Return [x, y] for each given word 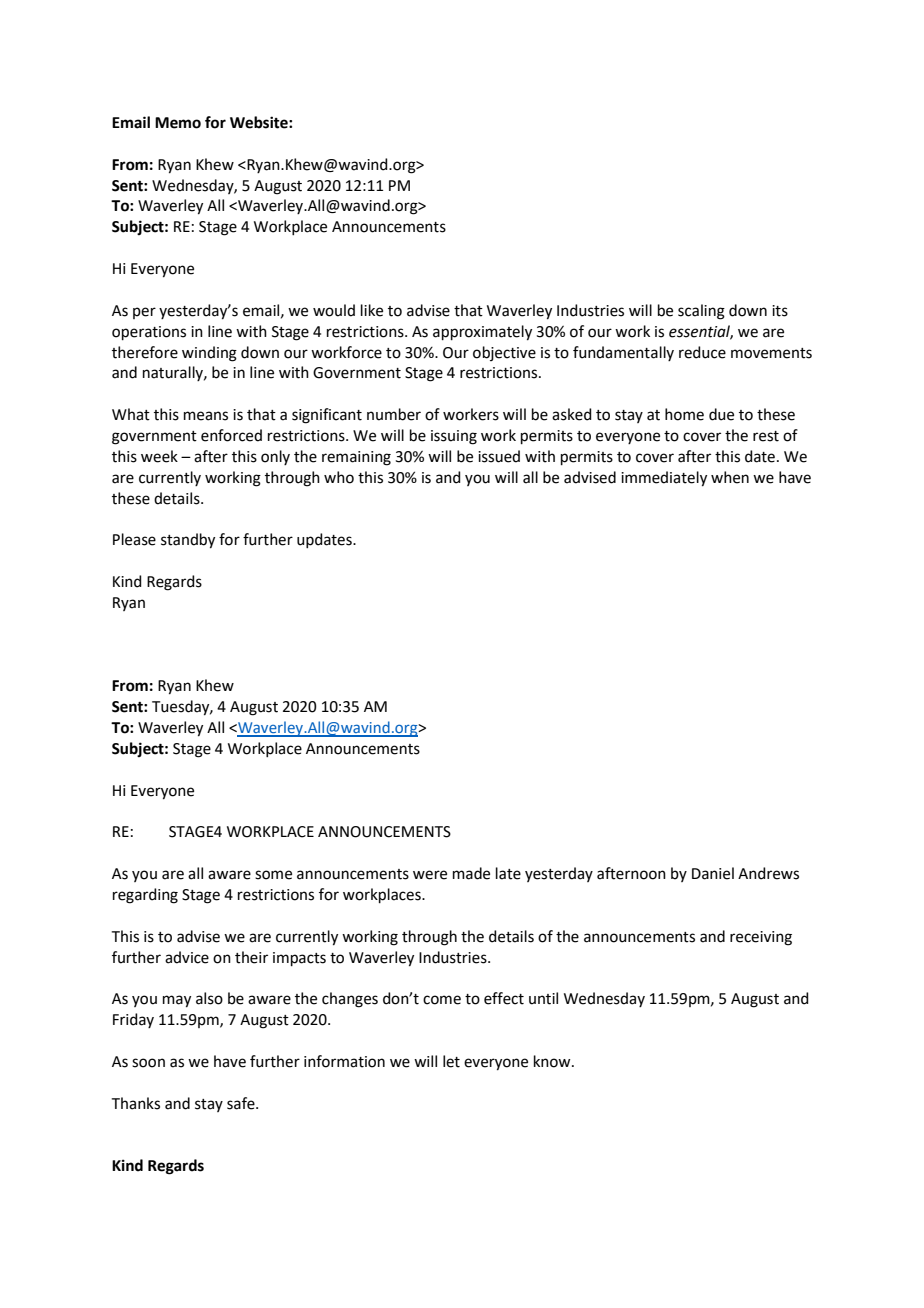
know [553, 1061]
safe [242, 1103]
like [372, 310]
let [451, 1061]
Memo [178, 123]
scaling [701, 312]
